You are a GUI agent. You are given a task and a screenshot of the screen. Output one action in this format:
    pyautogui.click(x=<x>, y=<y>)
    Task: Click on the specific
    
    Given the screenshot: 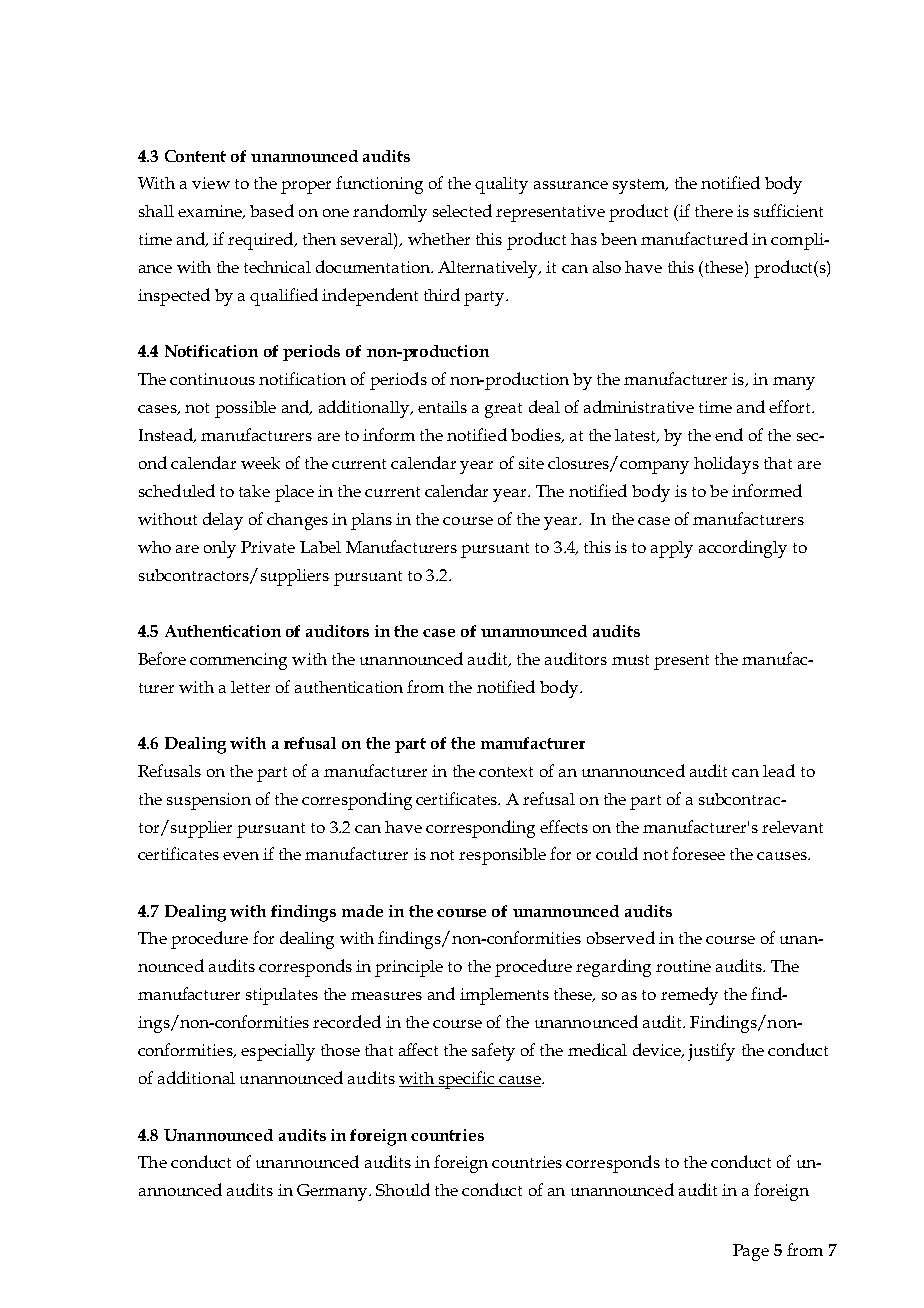 What is the action you would take?
    pyautogui.click(x=466, y=1080)
